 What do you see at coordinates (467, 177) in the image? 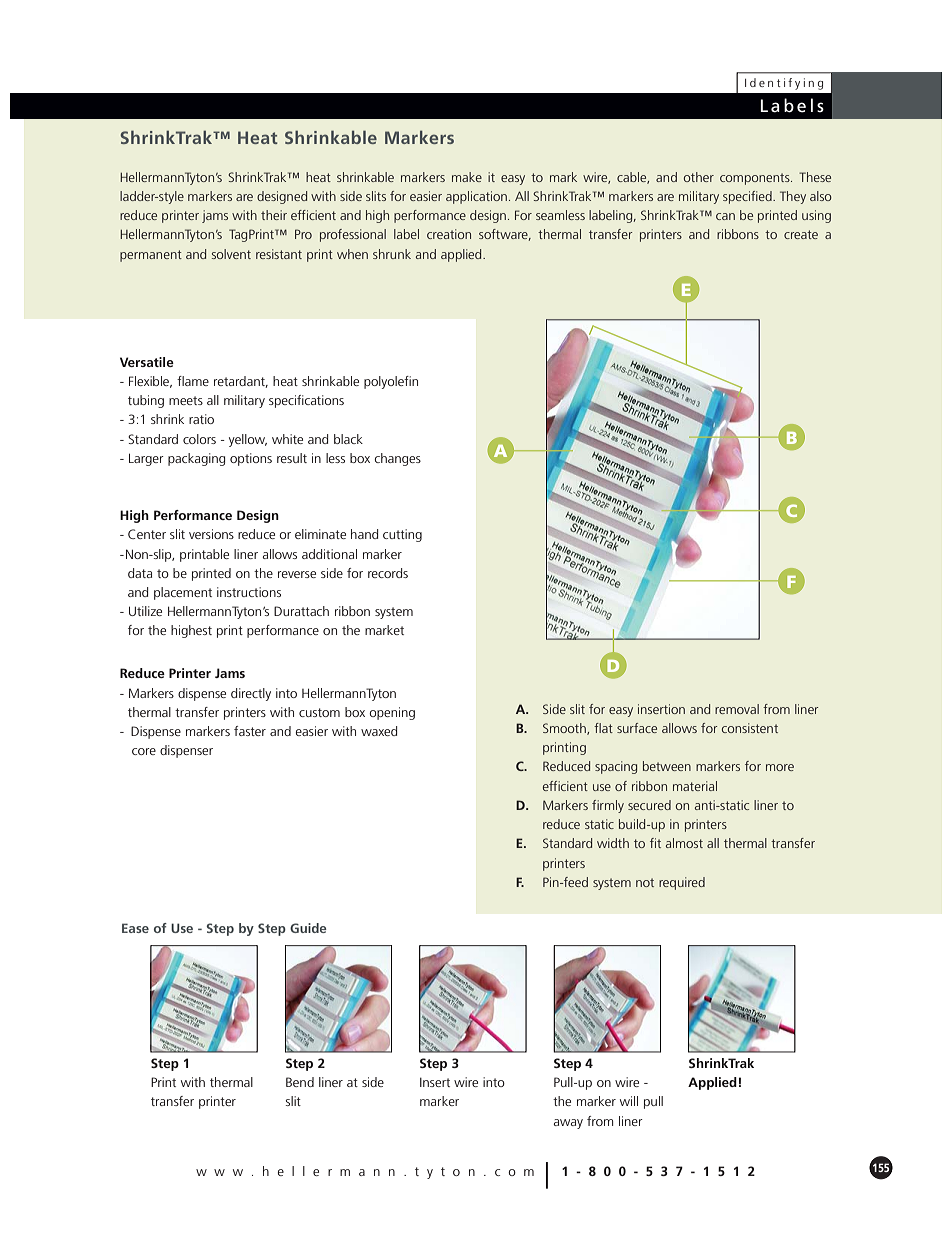
I see `make` at bounding box center [467, 177].
